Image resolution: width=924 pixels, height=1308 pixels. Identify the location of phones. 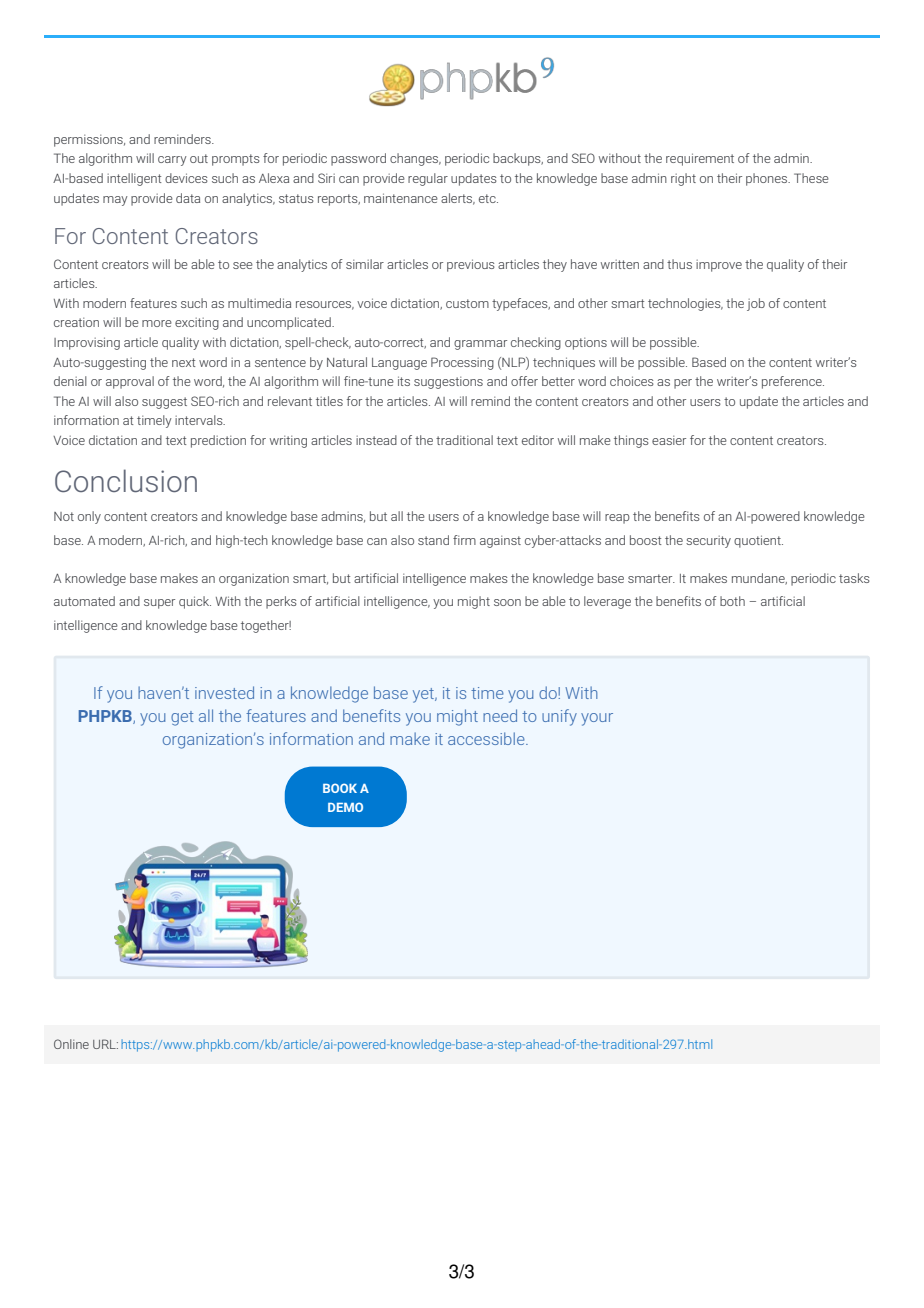
(768, 179).
